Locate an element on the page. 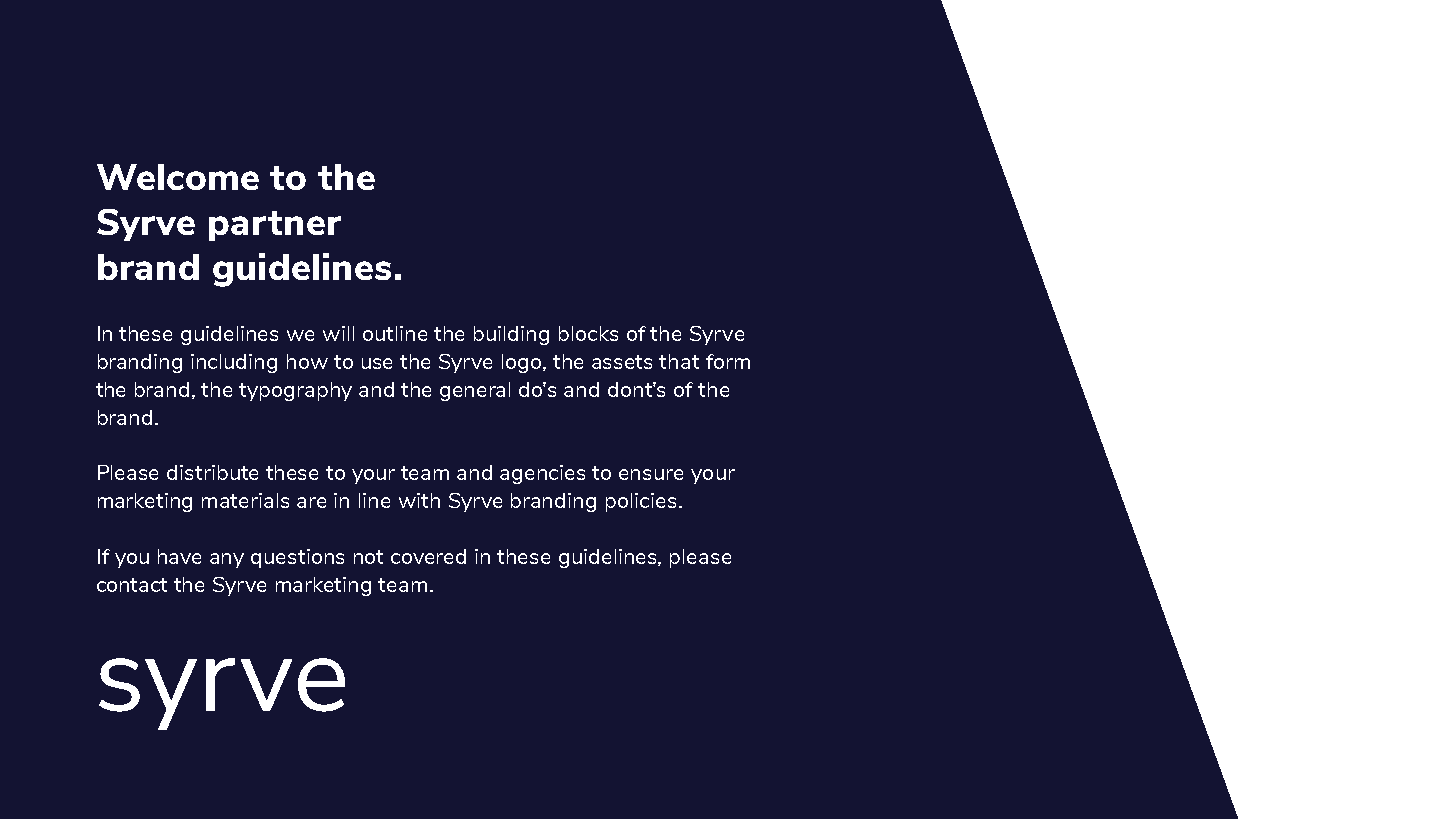  covered is located at coordinates (428, 556).
